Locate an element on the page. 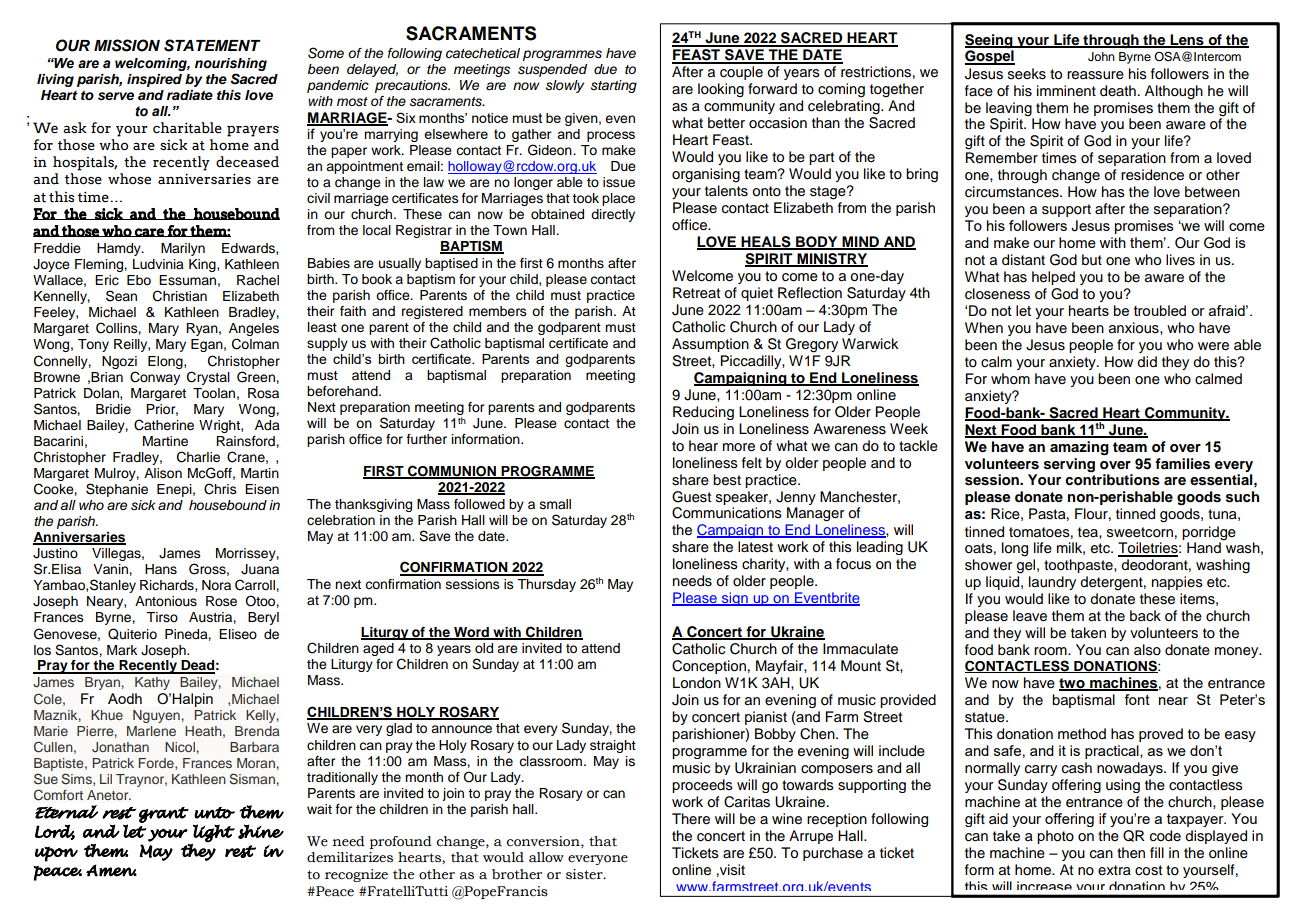  best is located at coordinates (727, 480).
